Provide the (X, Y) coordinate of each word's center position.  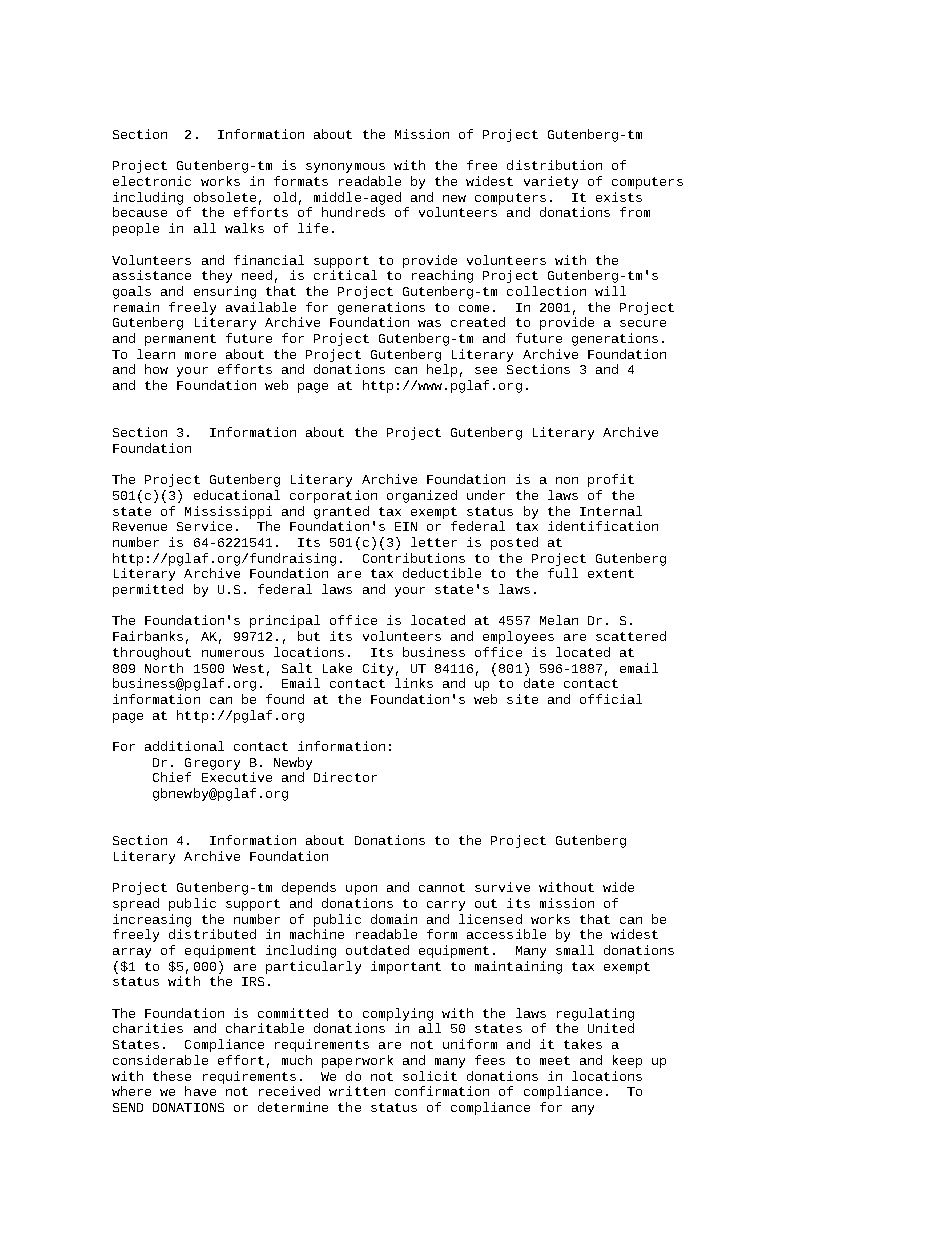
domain (394, 919)
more (200, 355)
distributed (212, 934)
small (575, 950)
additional (184, 746)
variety (551, 182)
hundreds (353, 212)
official (611, 699)
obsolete (225, 197)
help (442, 370)
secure (643, 323)
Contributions (414, 558)
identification (603, 526)
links (414, 683)
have (200, 1091)
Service (204, 526)
